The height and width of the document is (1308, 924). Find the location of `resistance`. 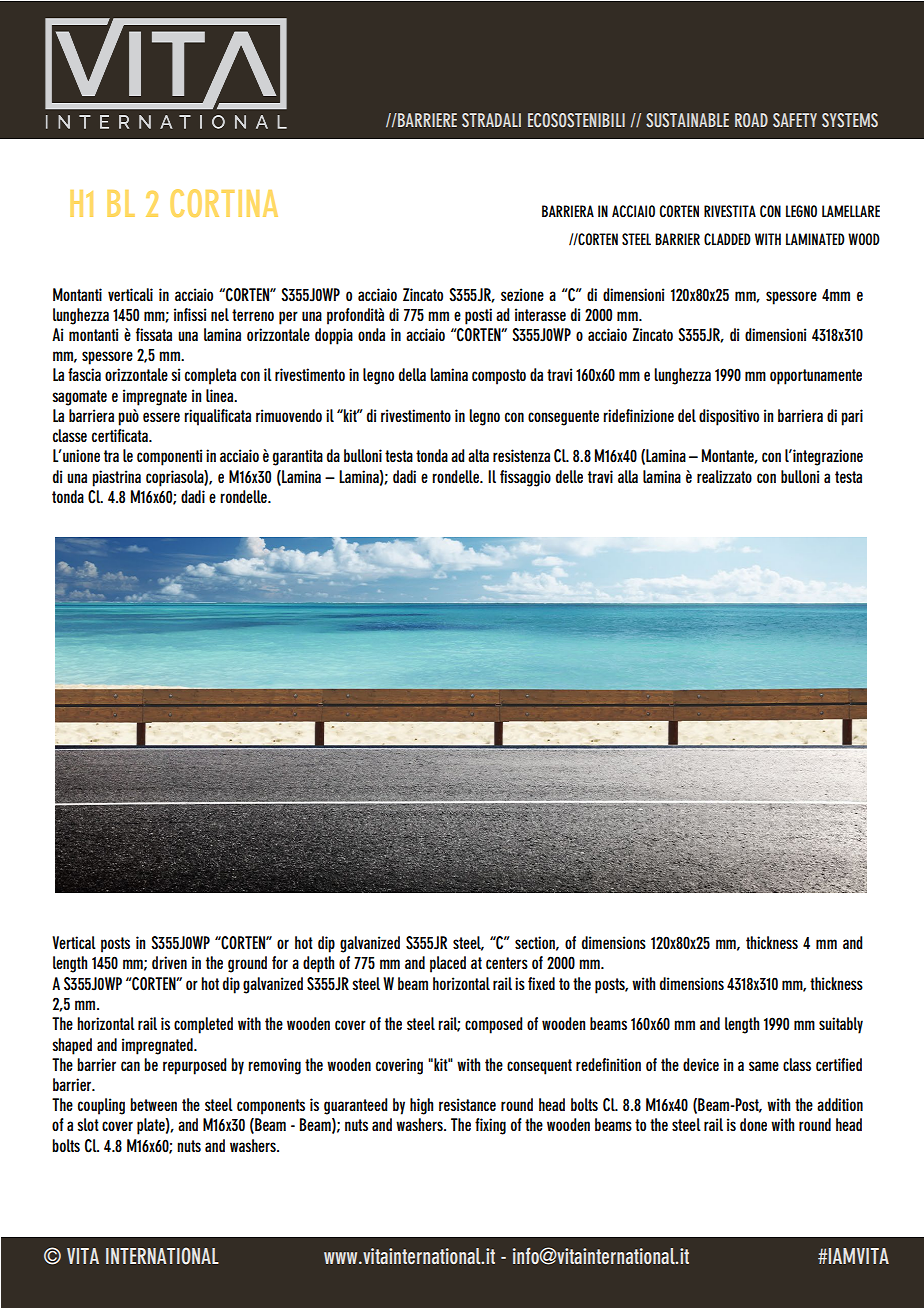

resistance is located at coordinates (467, 1104).
